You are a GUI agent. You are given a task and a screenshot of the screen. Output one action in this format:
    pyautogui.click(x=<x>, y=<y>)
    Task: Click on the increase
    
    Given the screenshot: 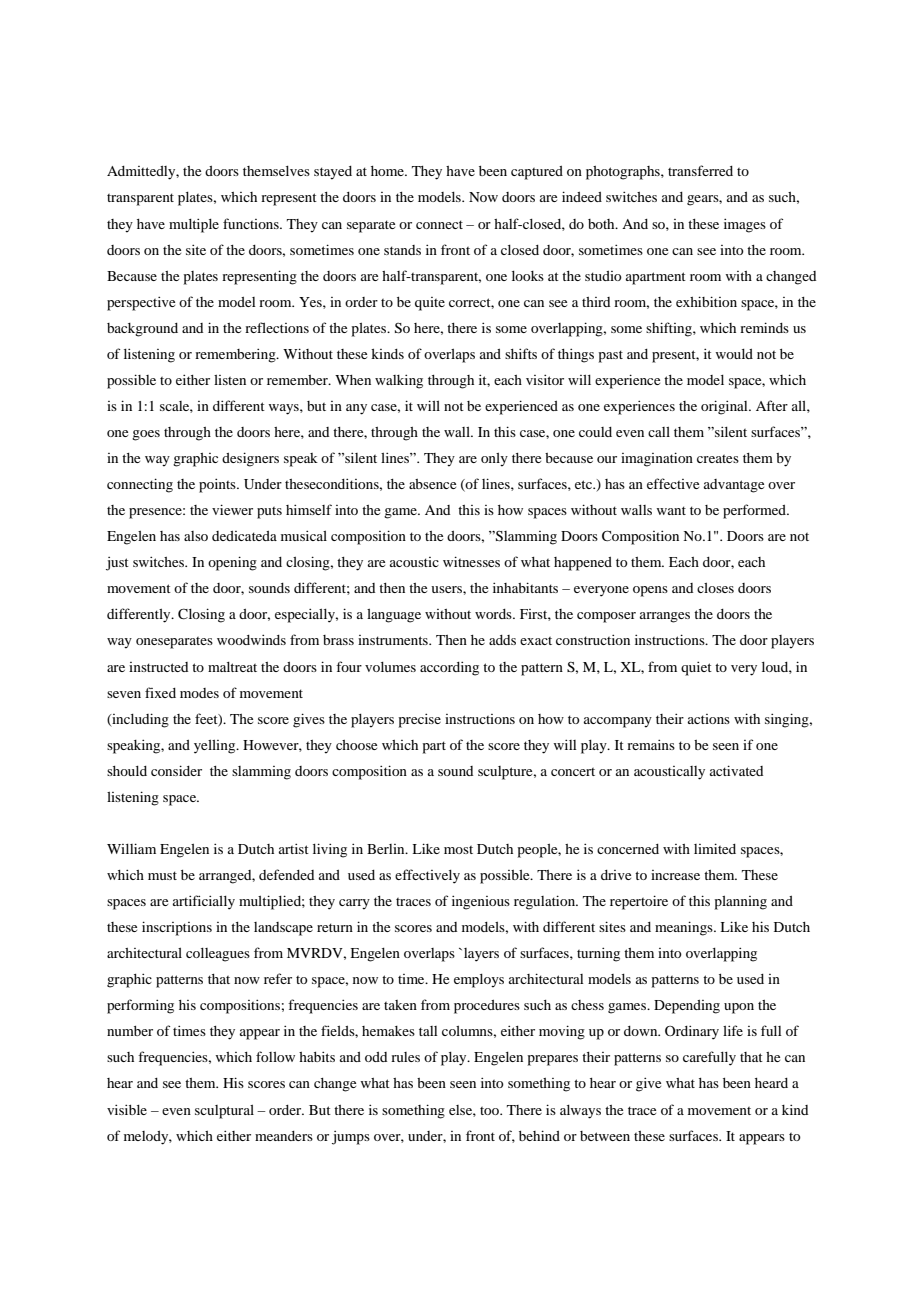 What is the action you would take?
    pyautogui.click(x=675, y=875)
